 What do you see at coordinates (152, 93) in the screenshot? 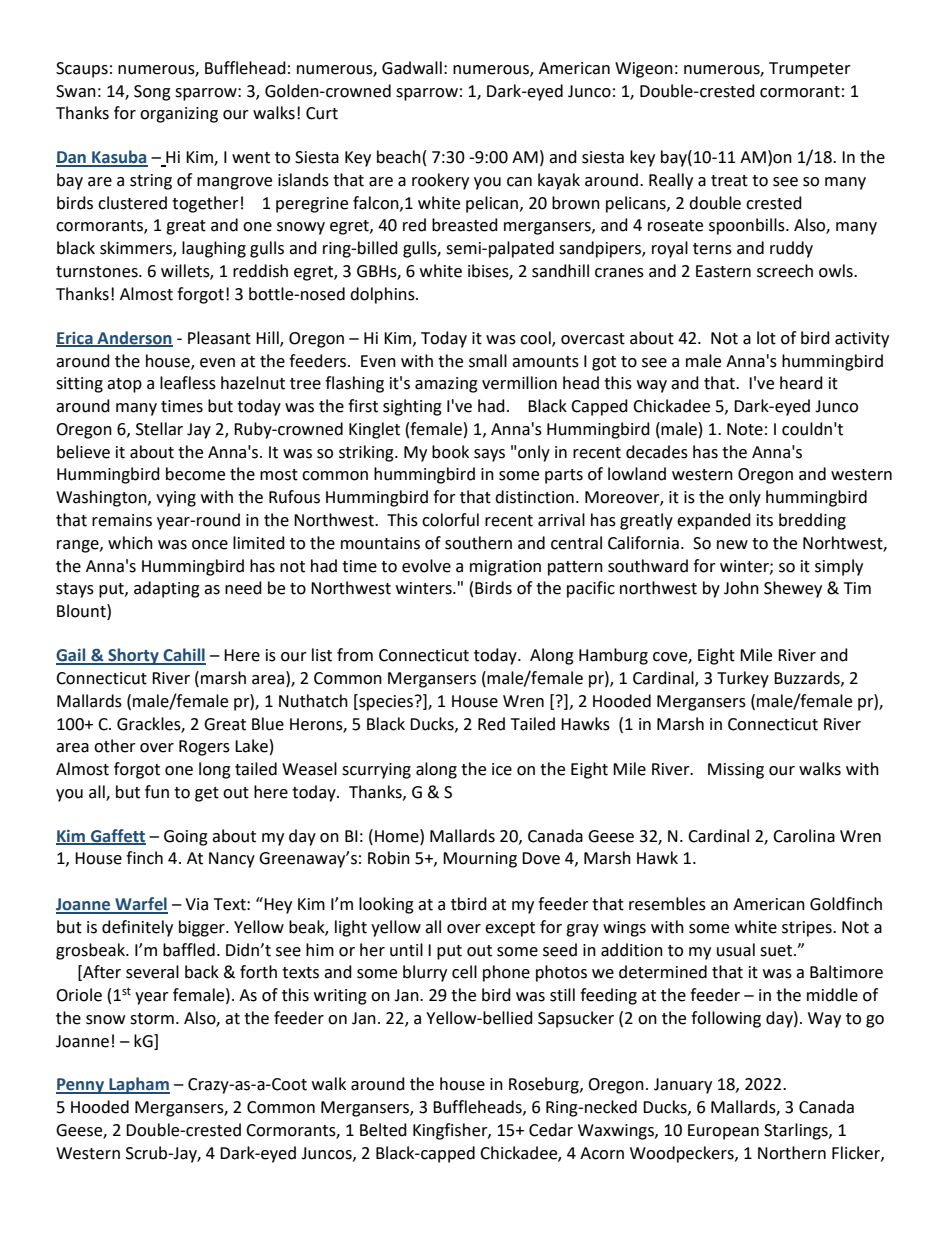
I see `Song` at bounding box center [152, 93].
